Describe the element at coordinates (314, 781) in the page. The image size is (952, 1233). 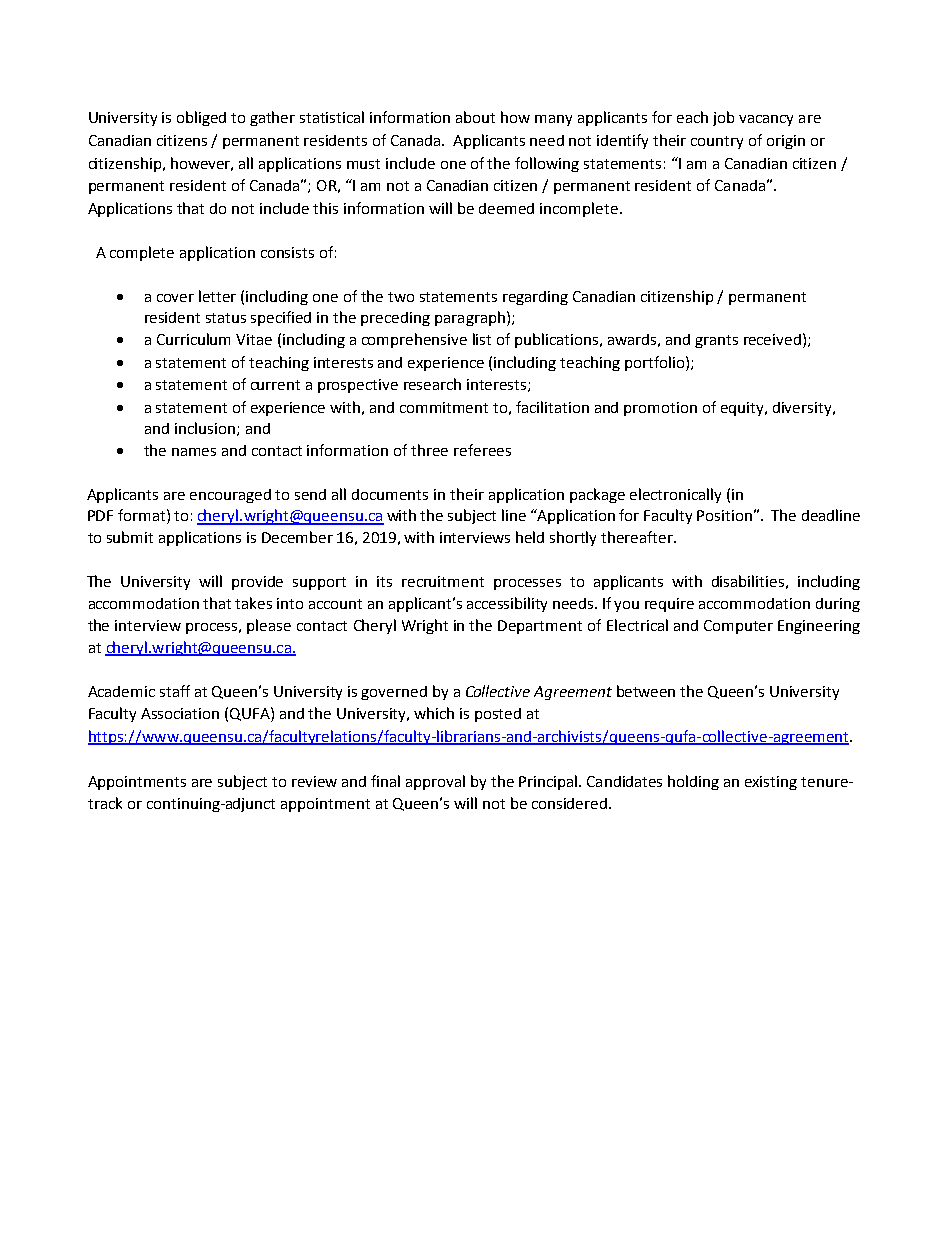
I see `review` at that location.
